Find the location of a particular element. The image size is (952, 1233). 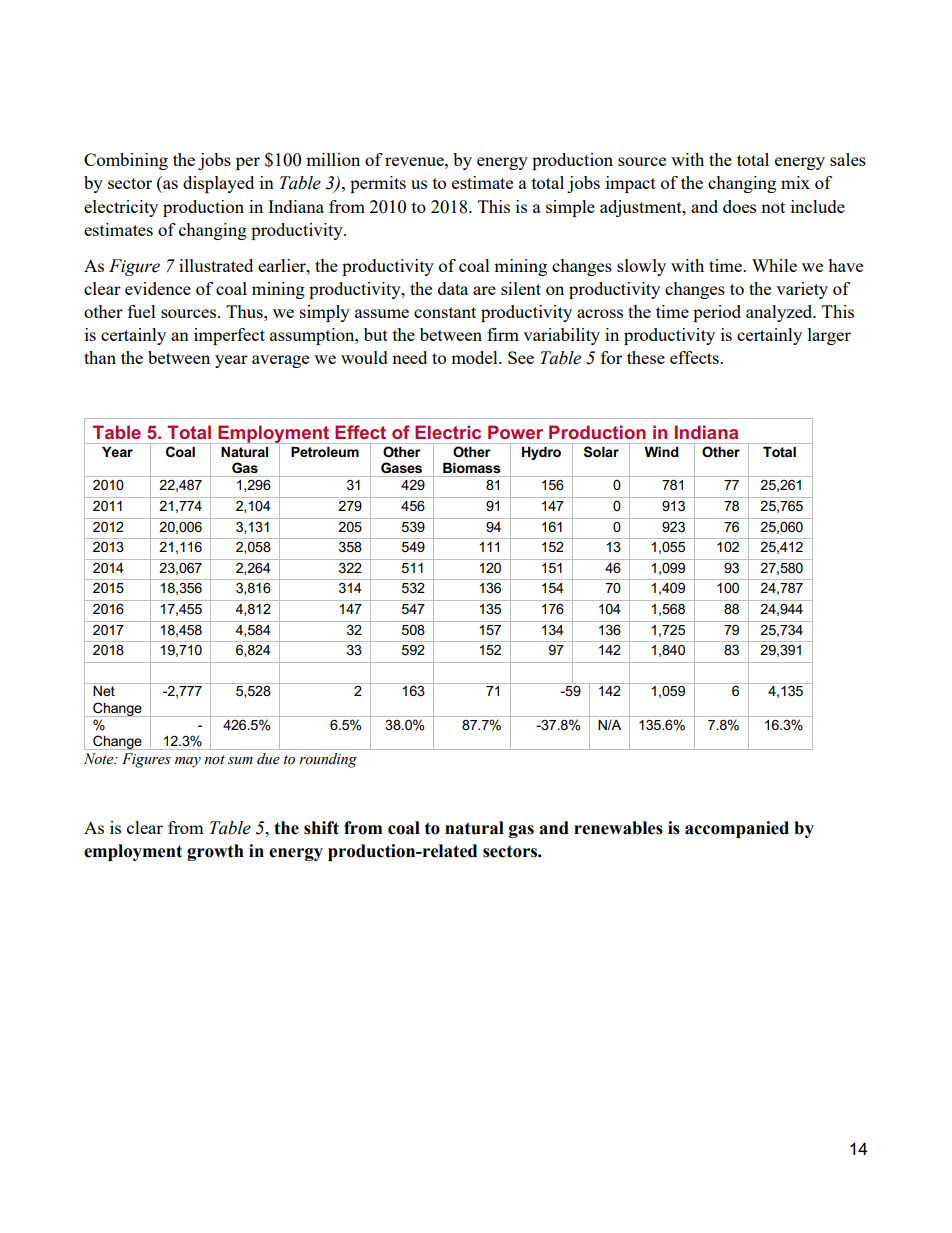

growth is located at coordinates (215, 852).
